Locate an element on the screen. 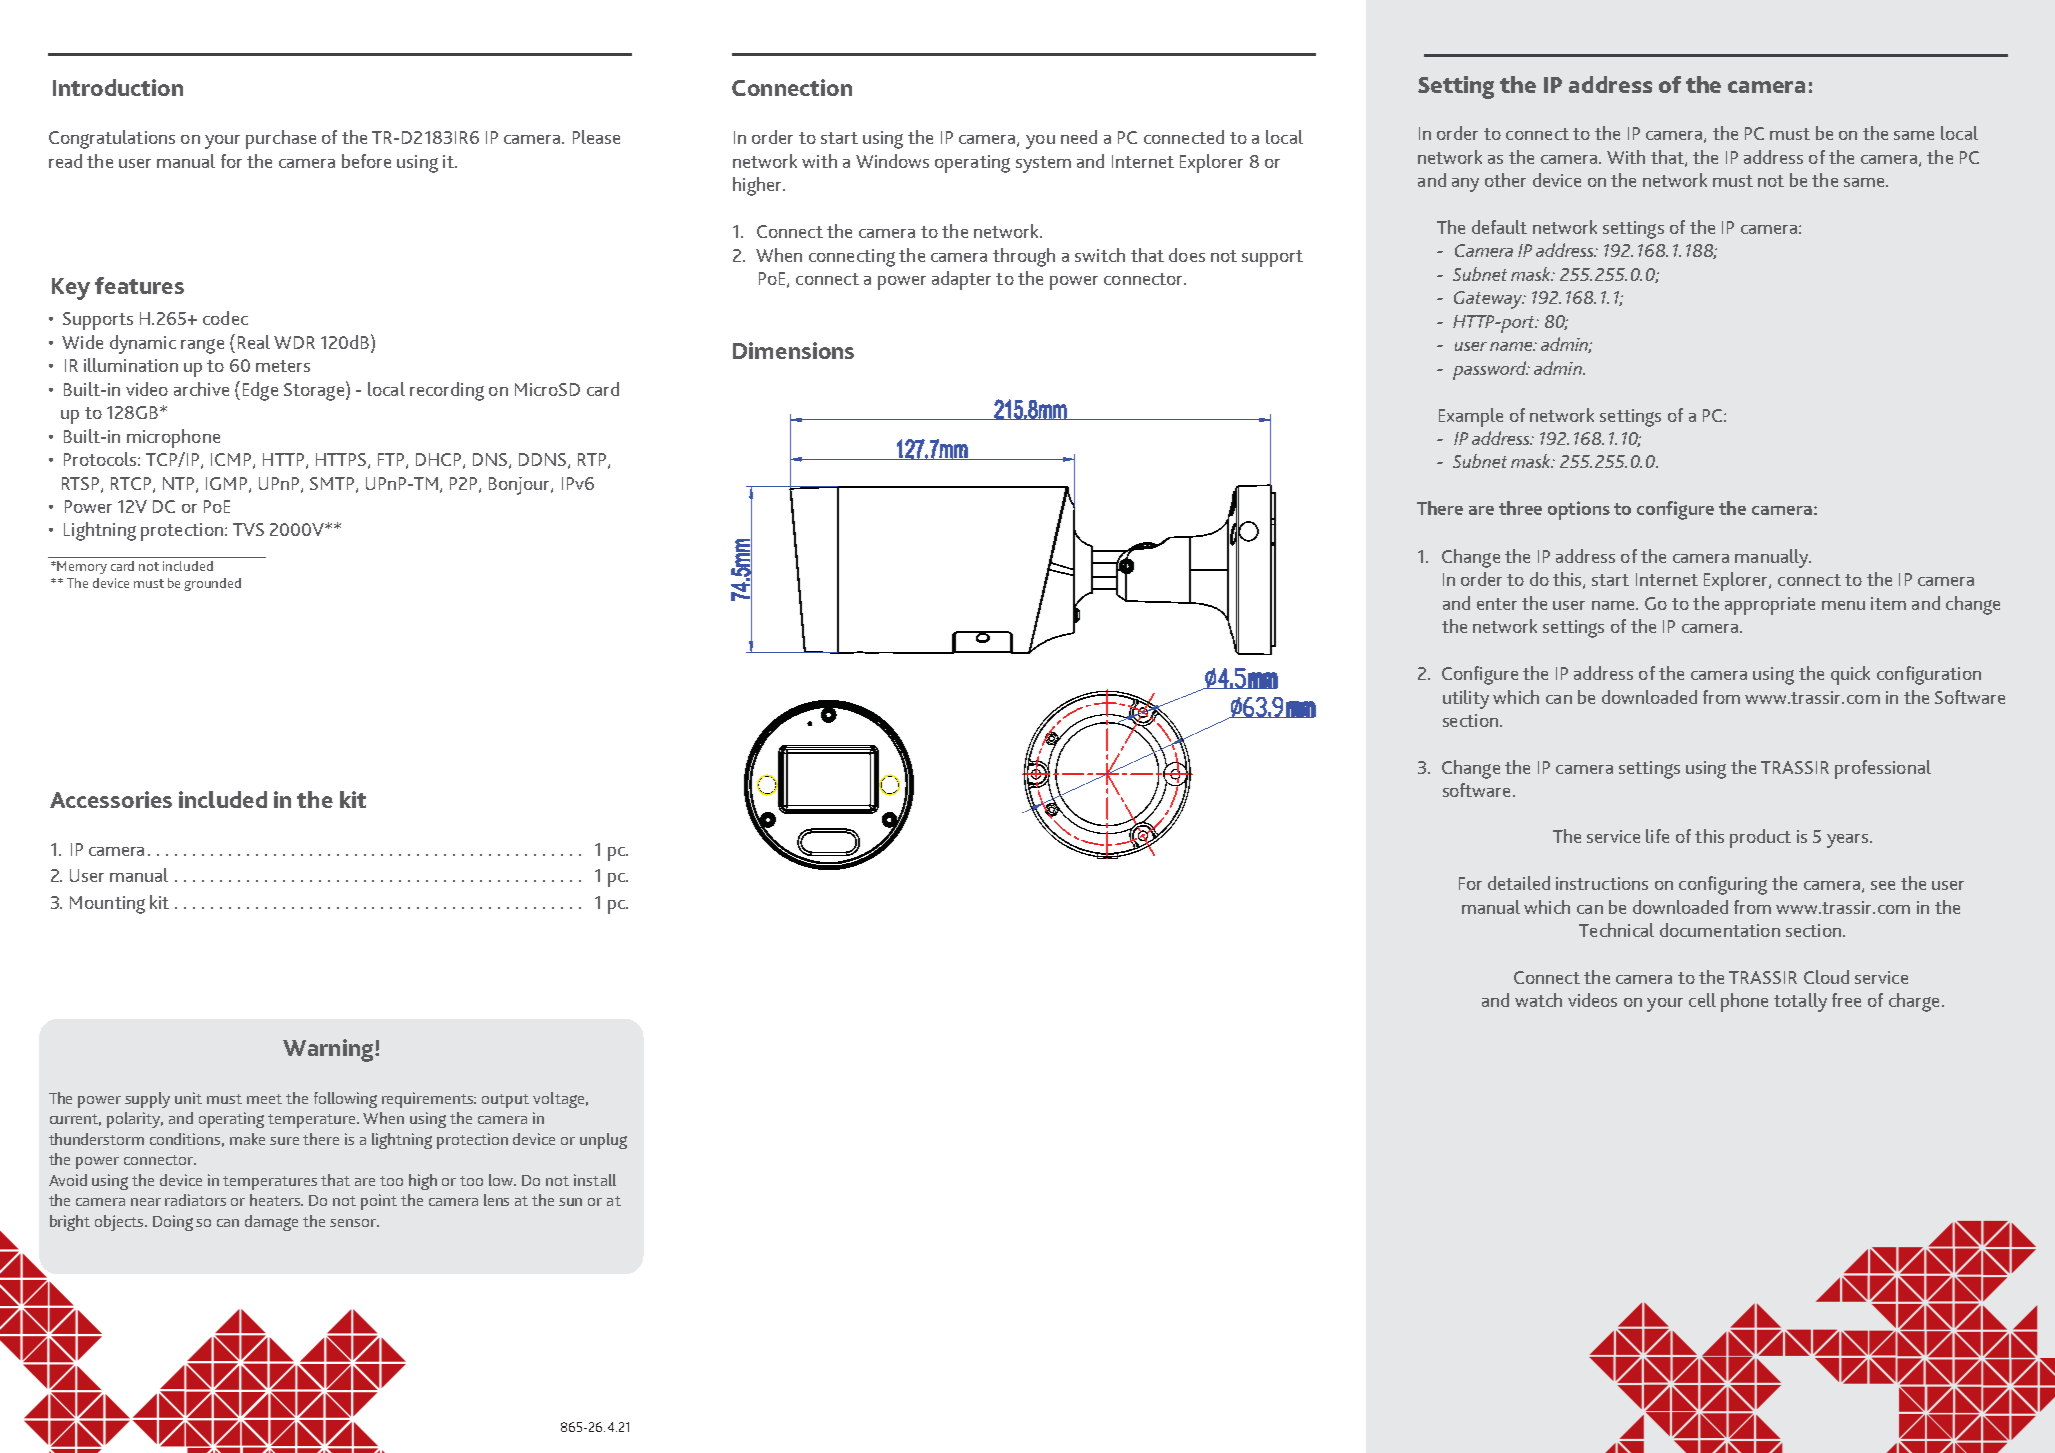 The height and width of the screenshot is (1453, 2055). life is located at coordinates (1657, 836).
